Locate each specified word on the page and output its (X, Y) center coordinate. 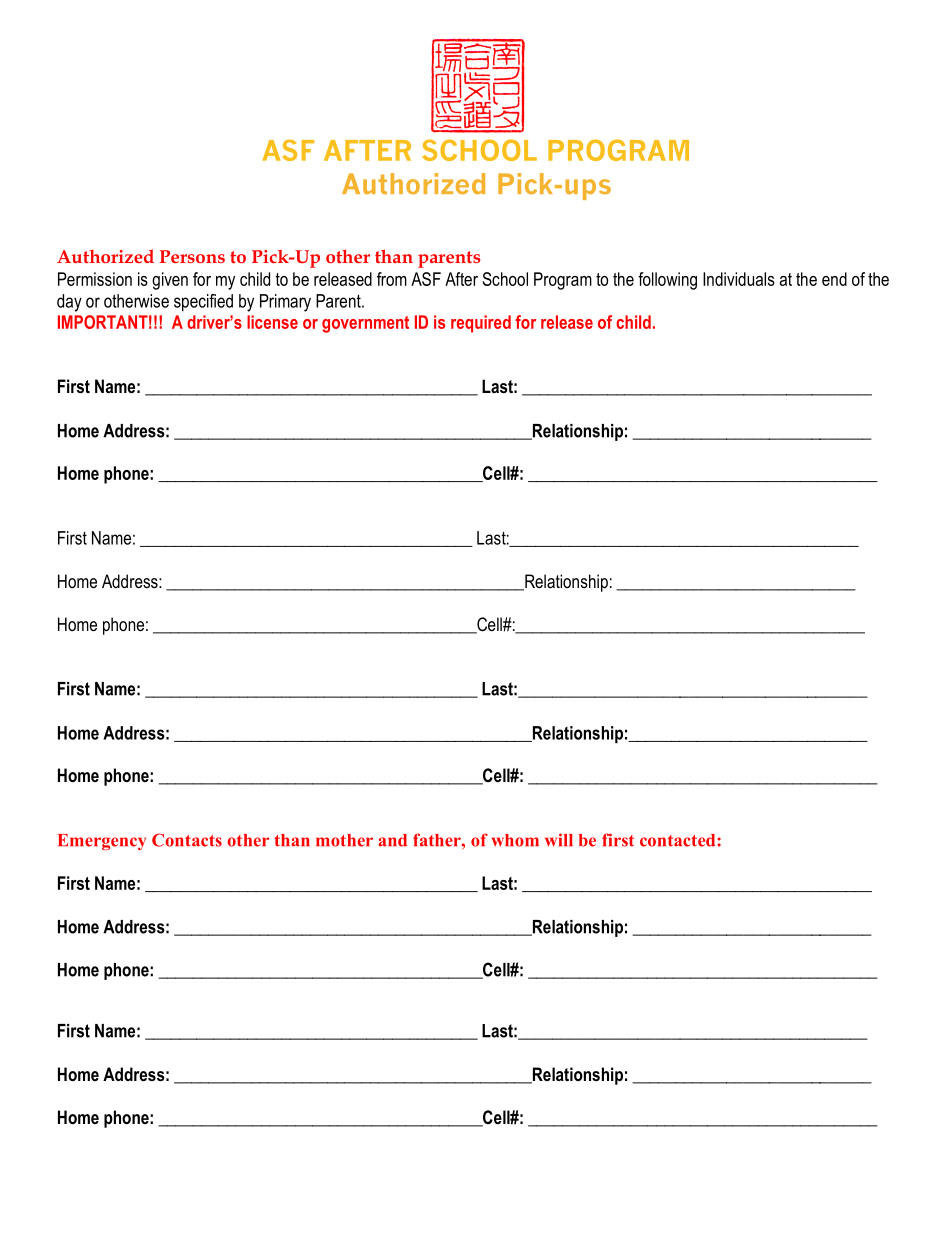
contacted (677, 840)
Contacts (187, 840)
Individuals (739, 279)
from (392, 279)
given (170, 281)
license (272, 322)
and (392, 840)
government (365, 324)
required (481, 324)
